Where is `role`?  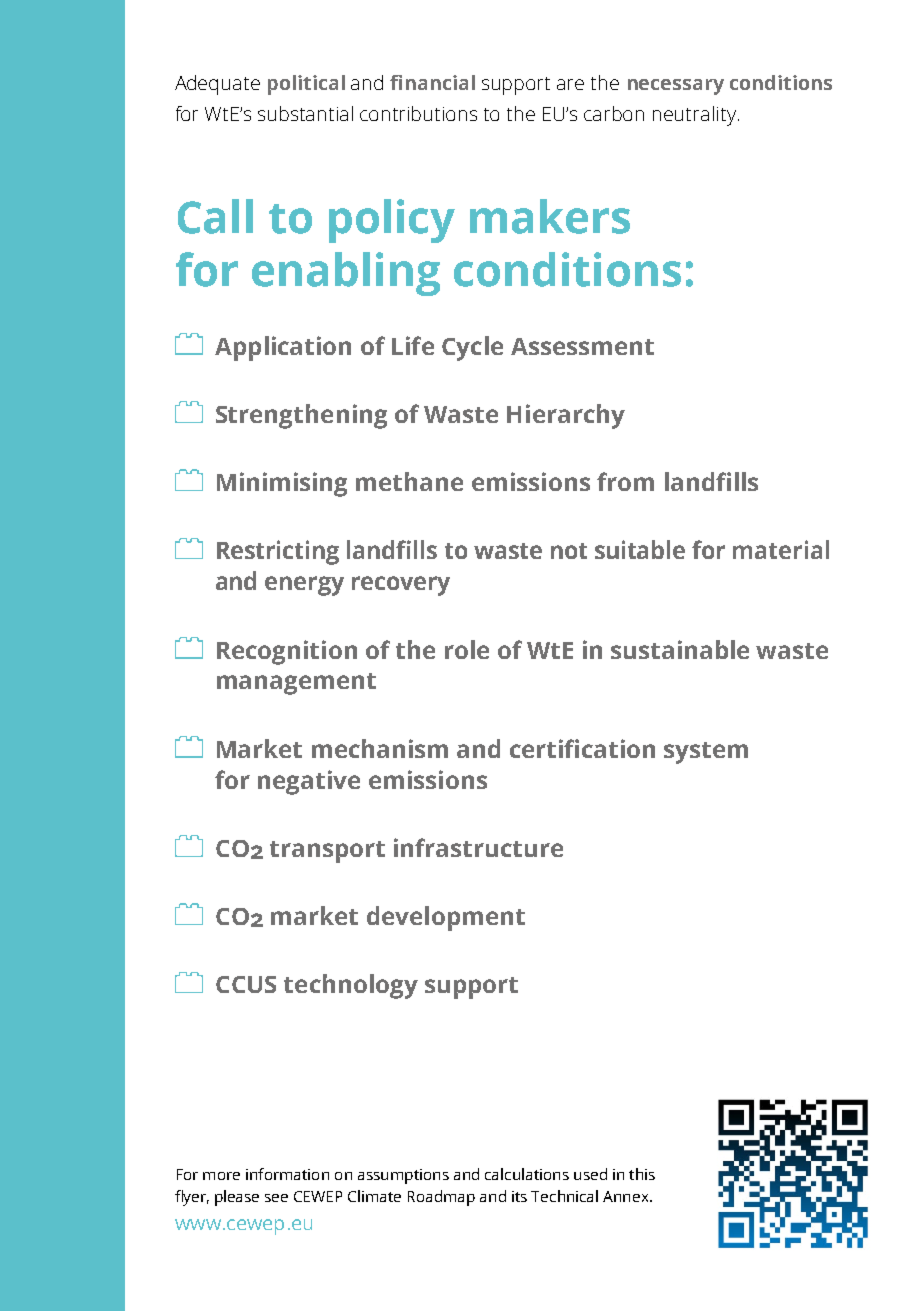
role is located at coordinates (467, 649).
